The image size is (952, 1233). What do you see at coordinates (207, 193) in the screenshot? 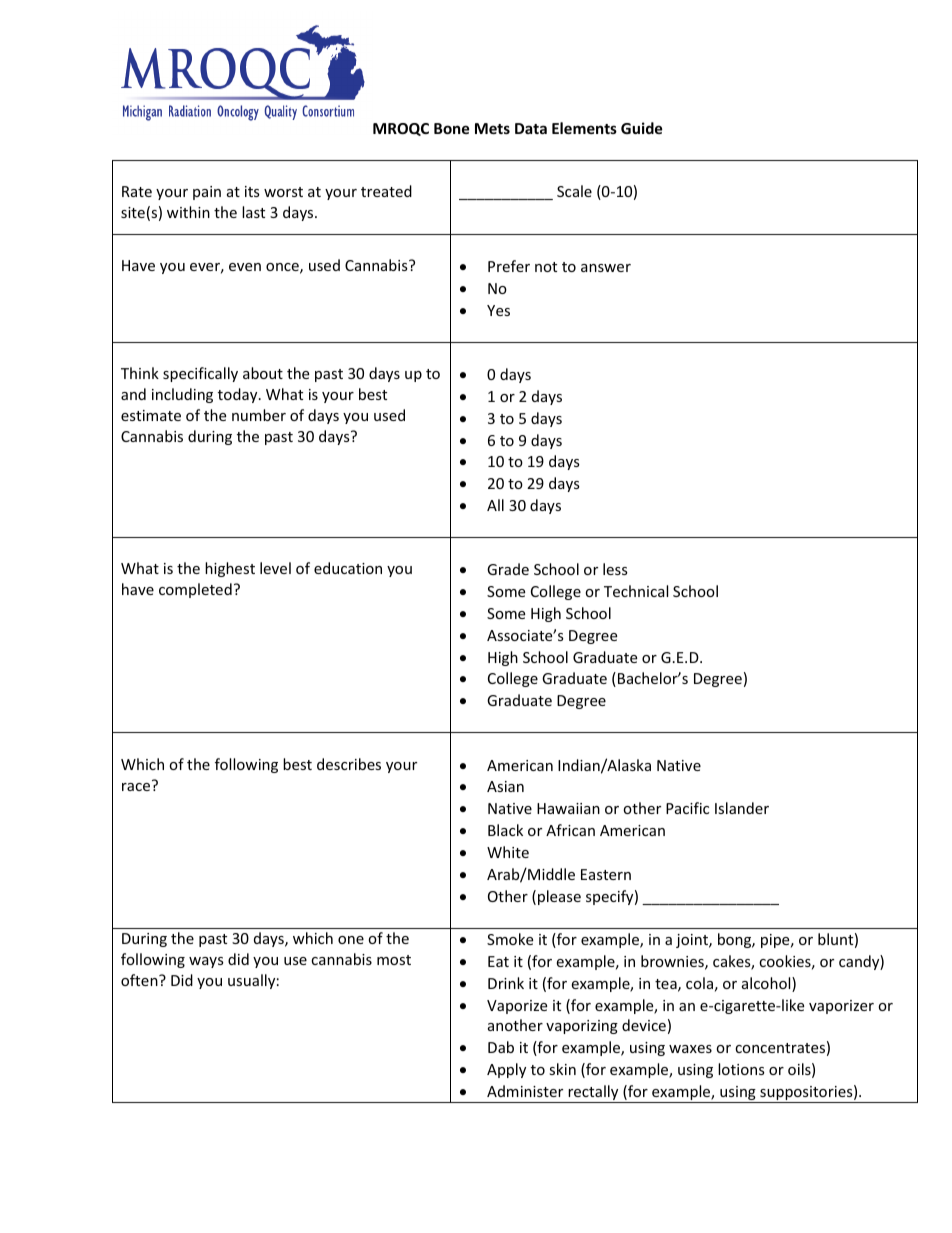
I see `pain` at bounding box center [207, 193].
